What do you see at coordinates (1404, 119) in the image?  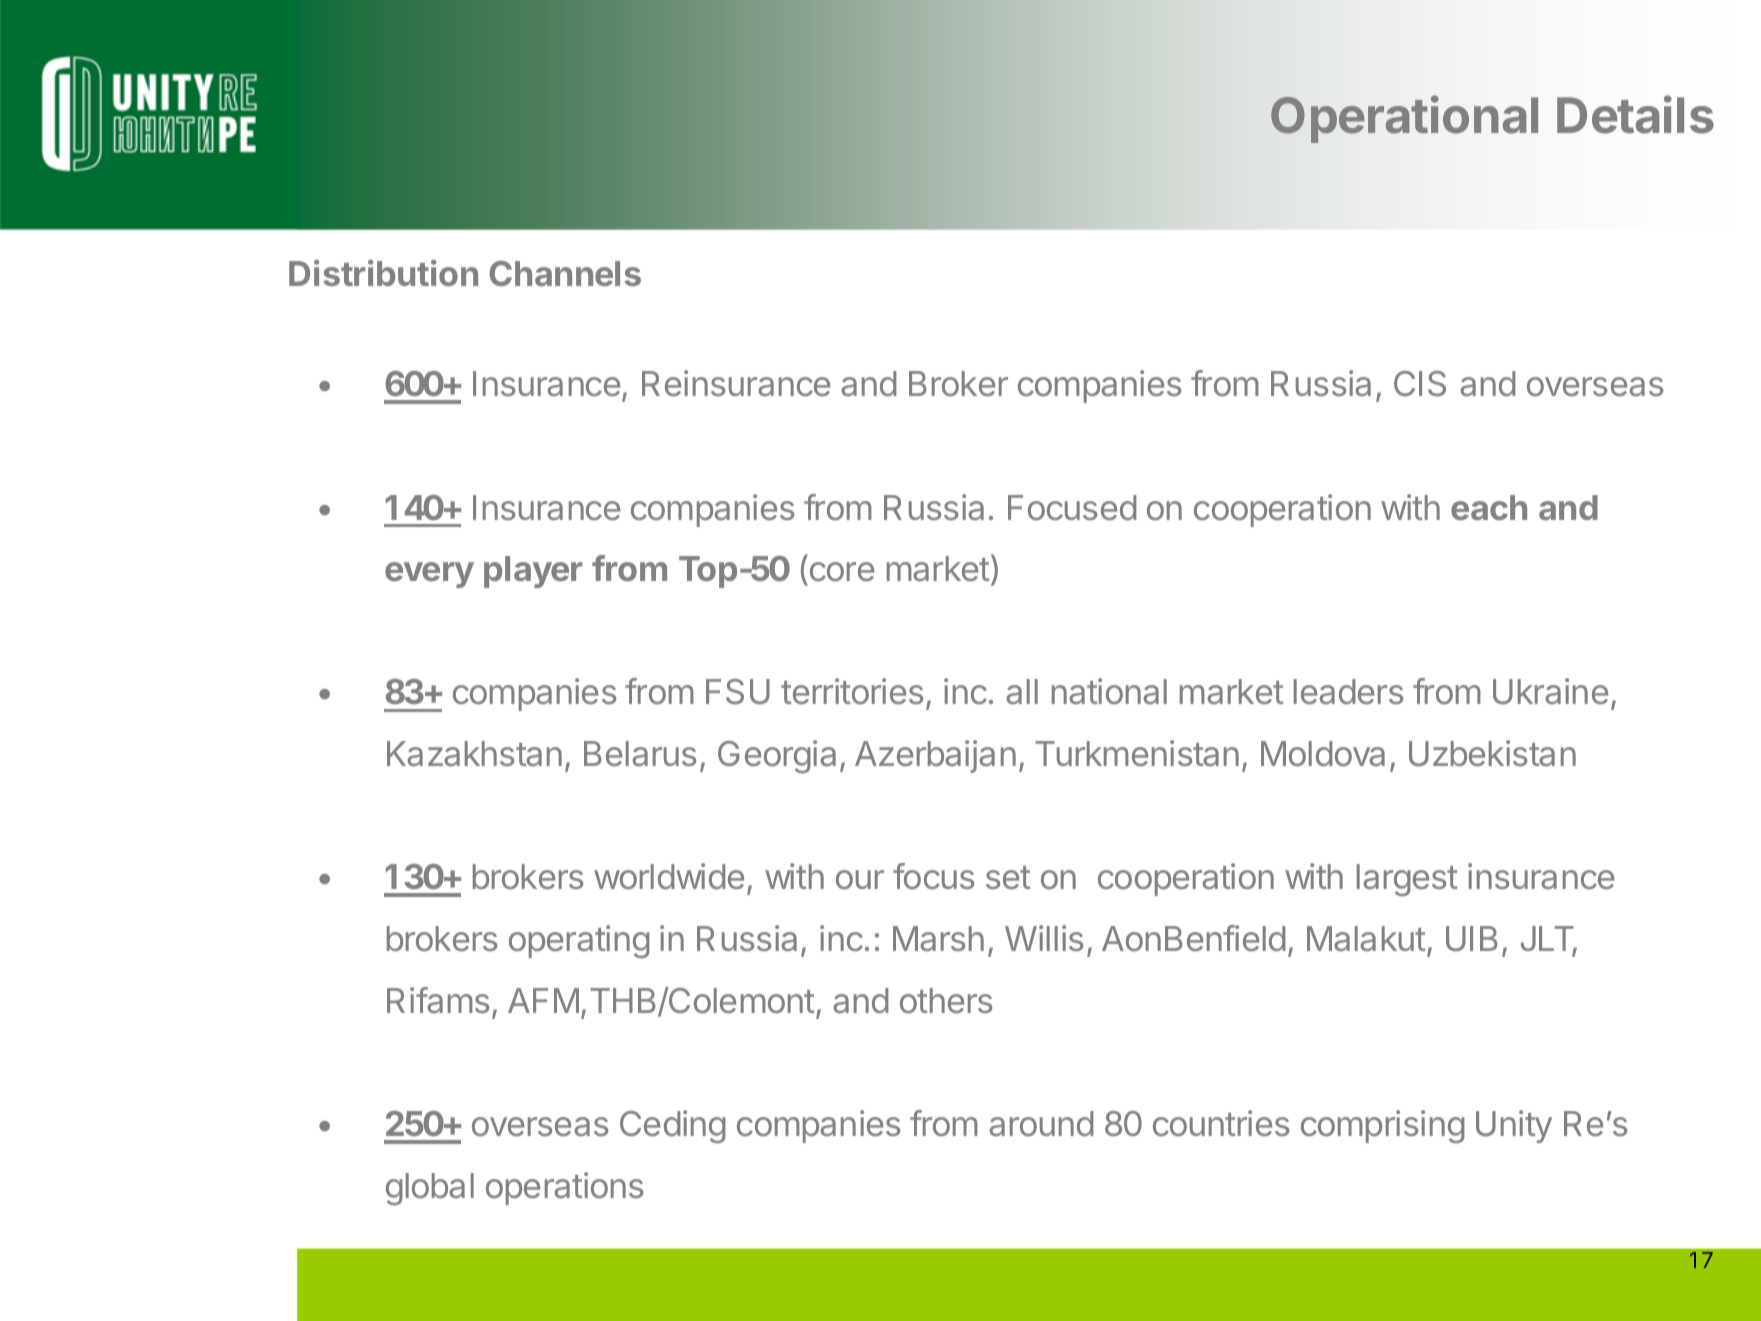 I see `Operational` at bounding box center [1404, 119].
